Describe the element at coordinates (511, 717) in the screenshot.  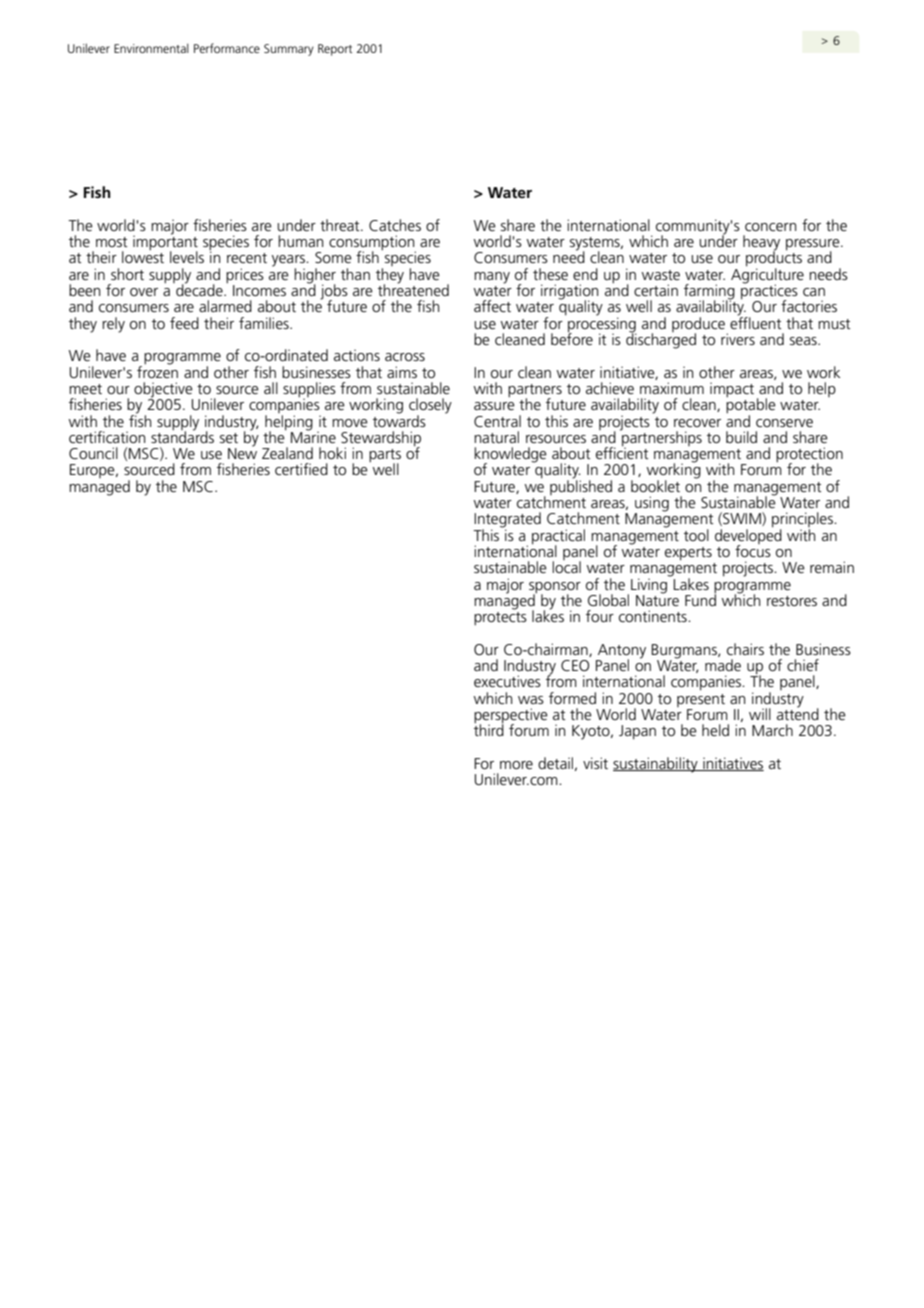
I see `perspective` at that location.
